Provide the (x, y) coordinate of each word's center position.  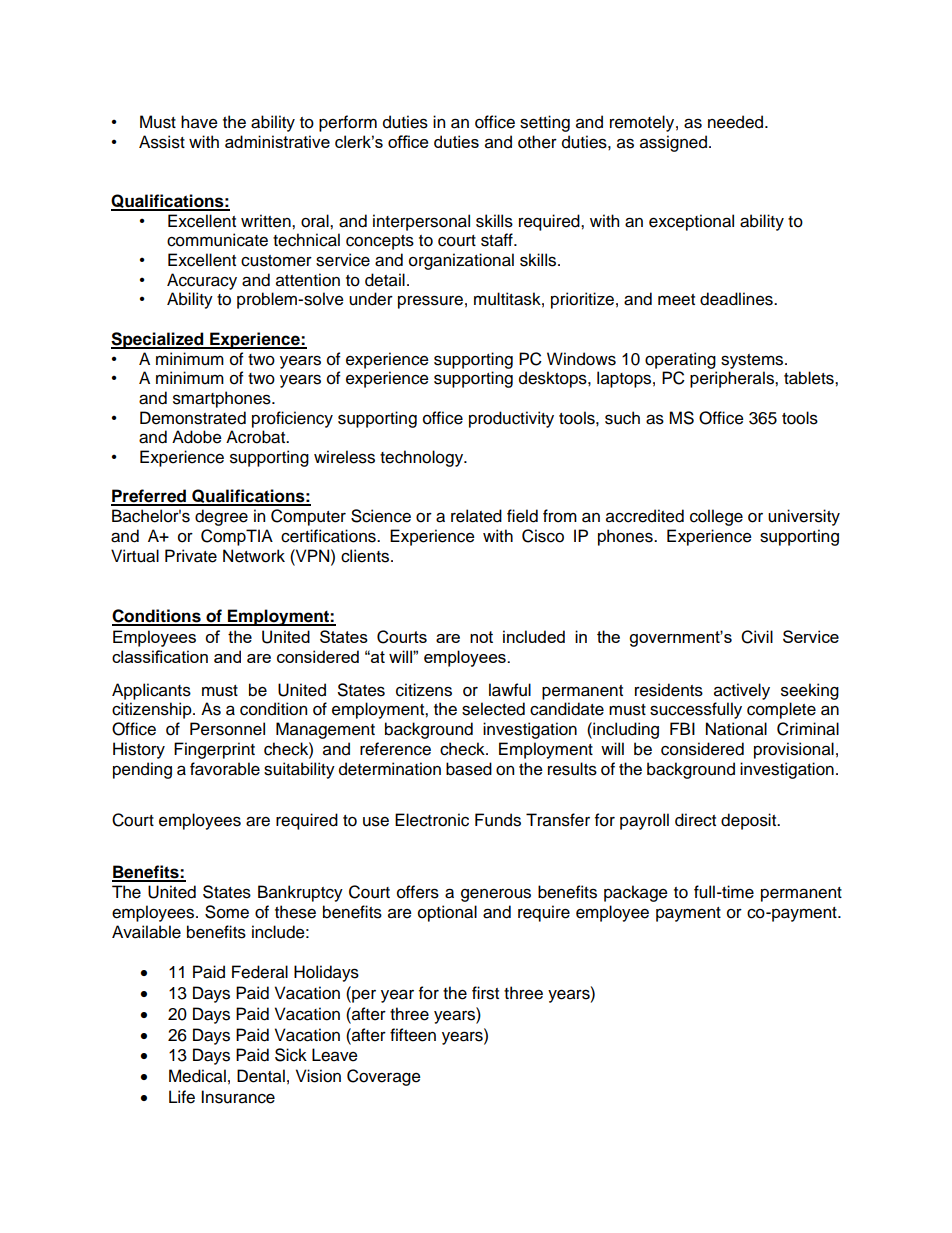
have (199, 122)
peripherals (733, 379)
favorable (225, 769)
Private (191, 556)
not (481, 637)
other (537, 142)
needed (737, 122)
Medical (197, 1076)
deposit (750, 821)
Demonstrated (193, 418)
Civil (757, 637)
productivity (511, 419)
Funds (498, 820)
